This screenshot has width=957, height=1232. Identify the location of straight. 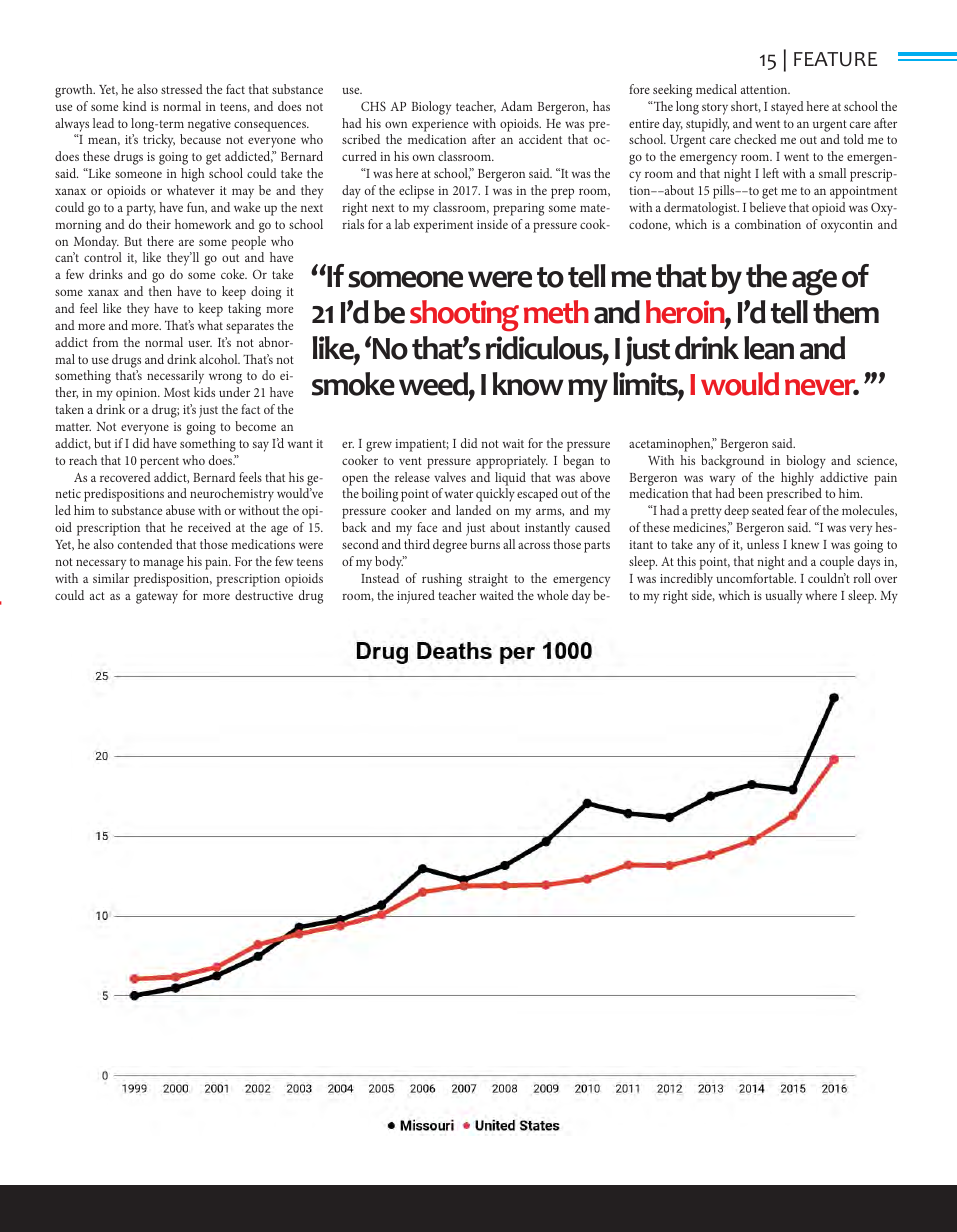
(488, 580).
